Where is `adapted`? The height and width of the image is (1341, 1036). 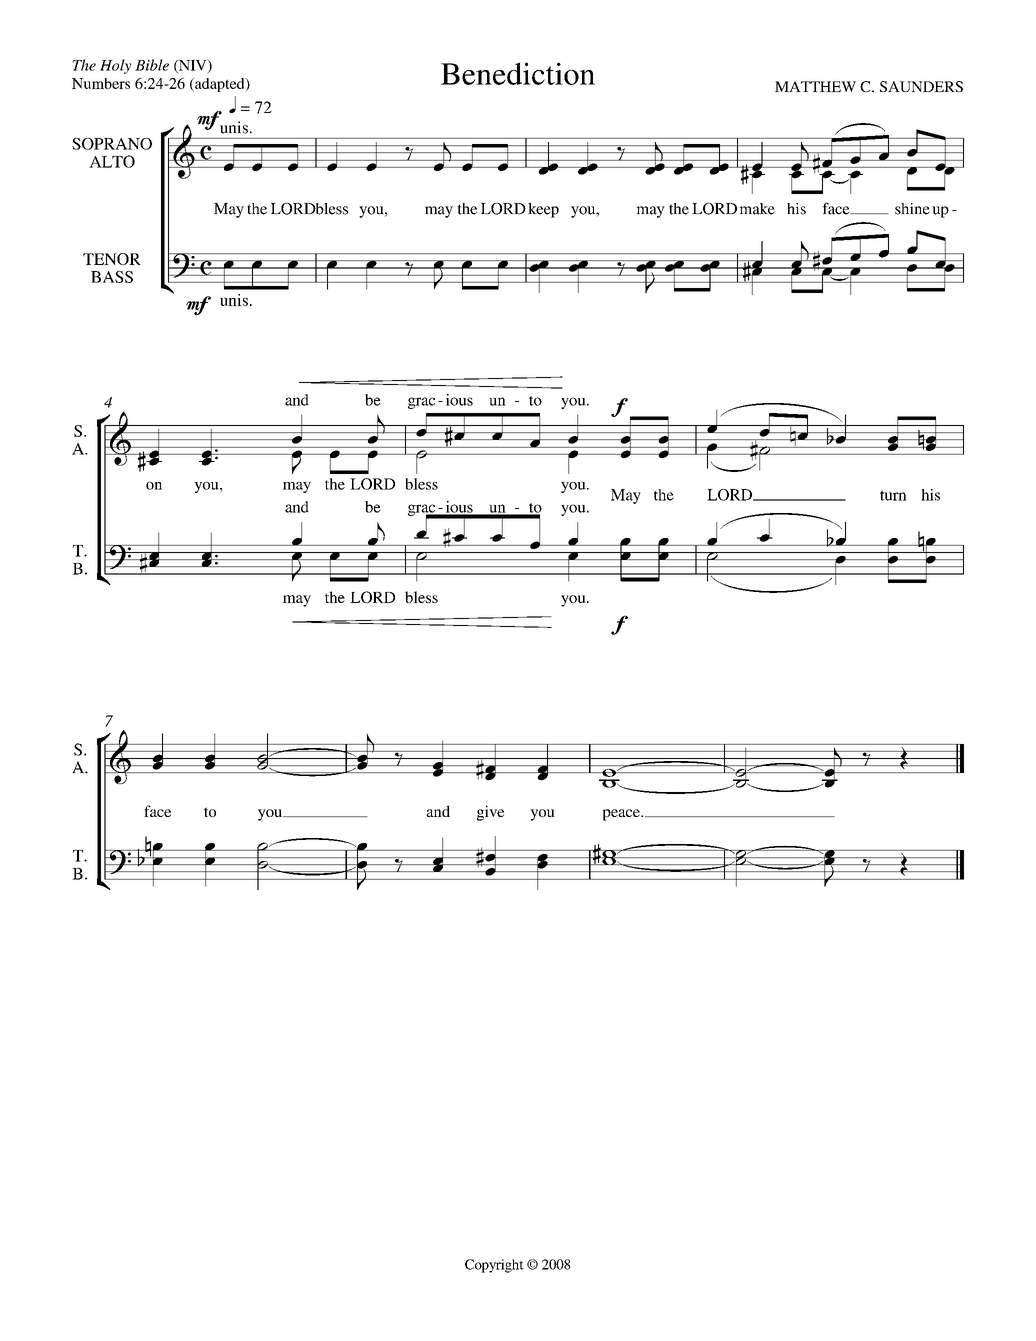 adapted is located at coordinates (220, 85).
